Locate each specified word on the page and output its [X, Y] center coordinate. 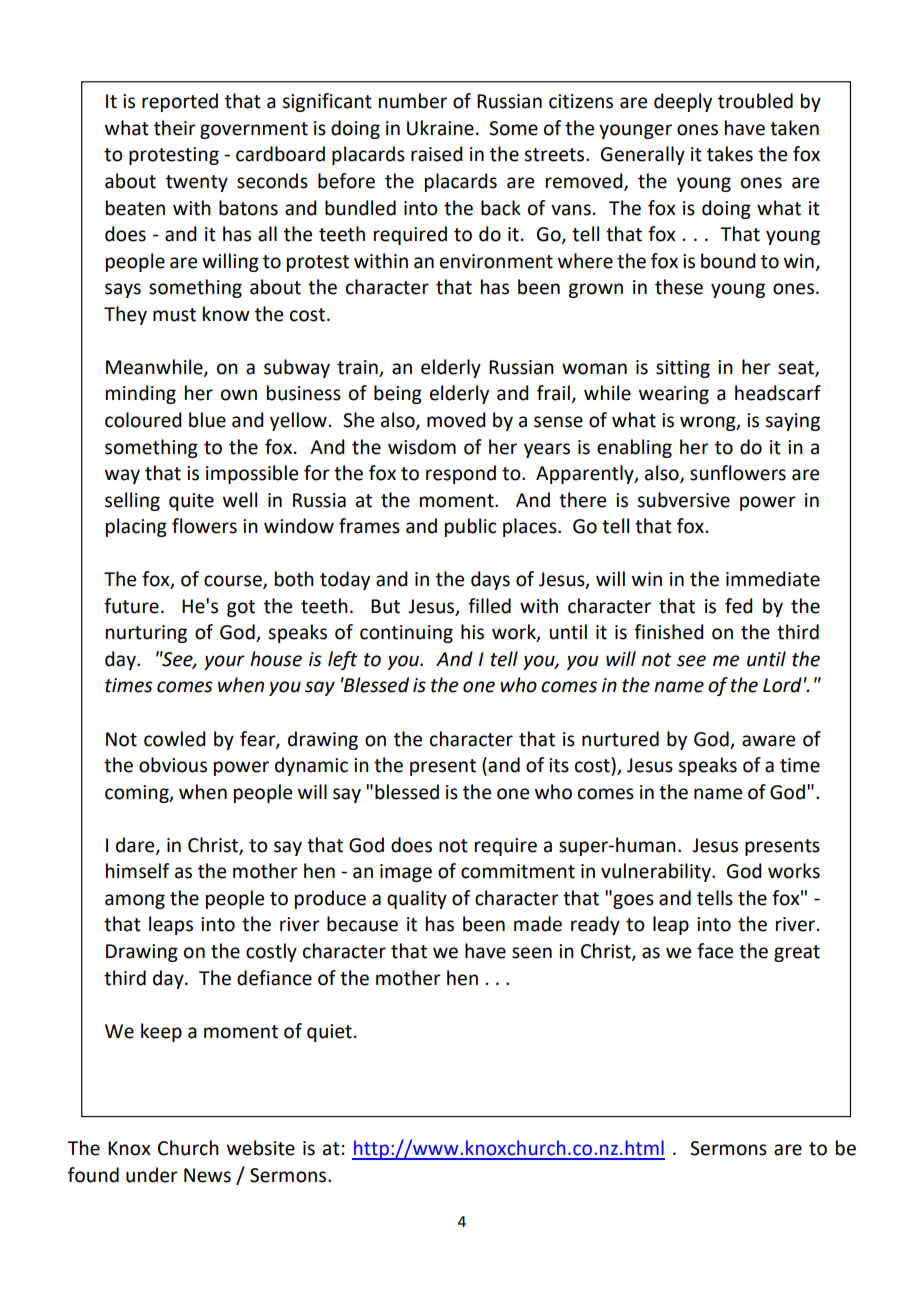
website [261, 1148]
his [472, 632]
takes [730, 154]
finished [669, 632]
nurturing [146, 634]
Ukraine [440, 128]
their [175, 128]
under [152, 1175]
